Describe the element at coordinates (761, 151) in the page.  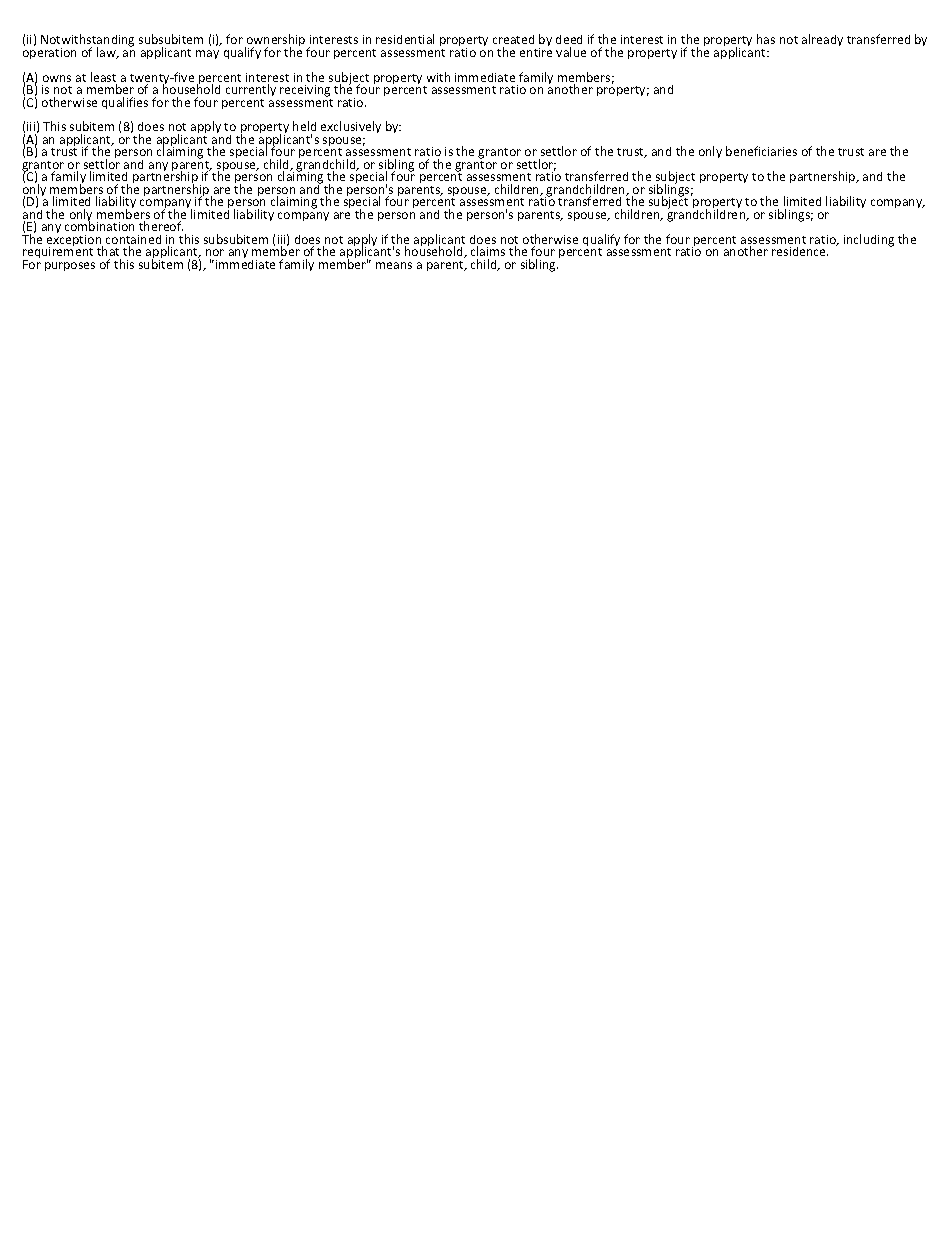
I see `beneficiaries` at that location.
